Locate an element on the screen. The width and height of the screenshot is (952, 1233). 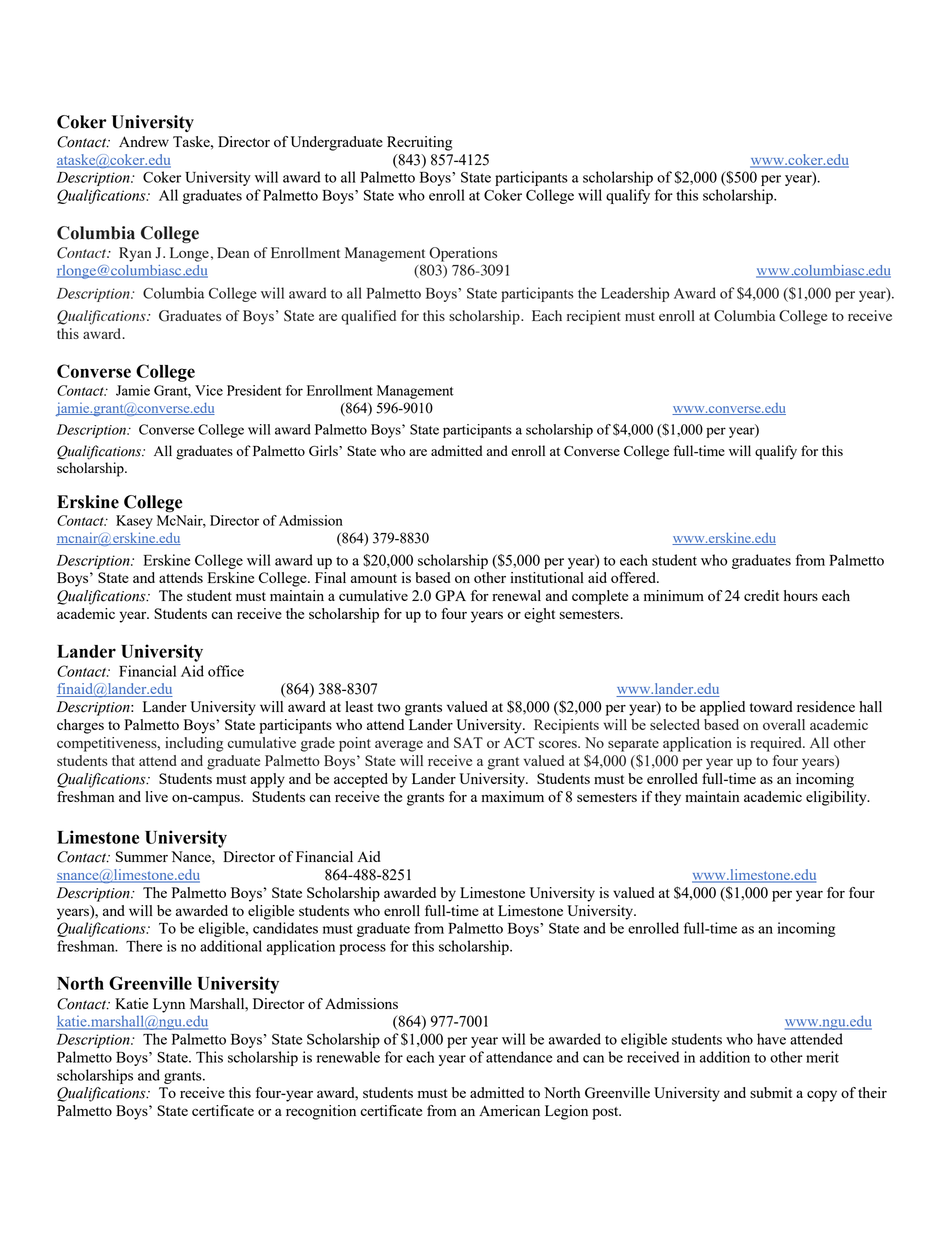
Andrew is located at coordinates (144, 141).
